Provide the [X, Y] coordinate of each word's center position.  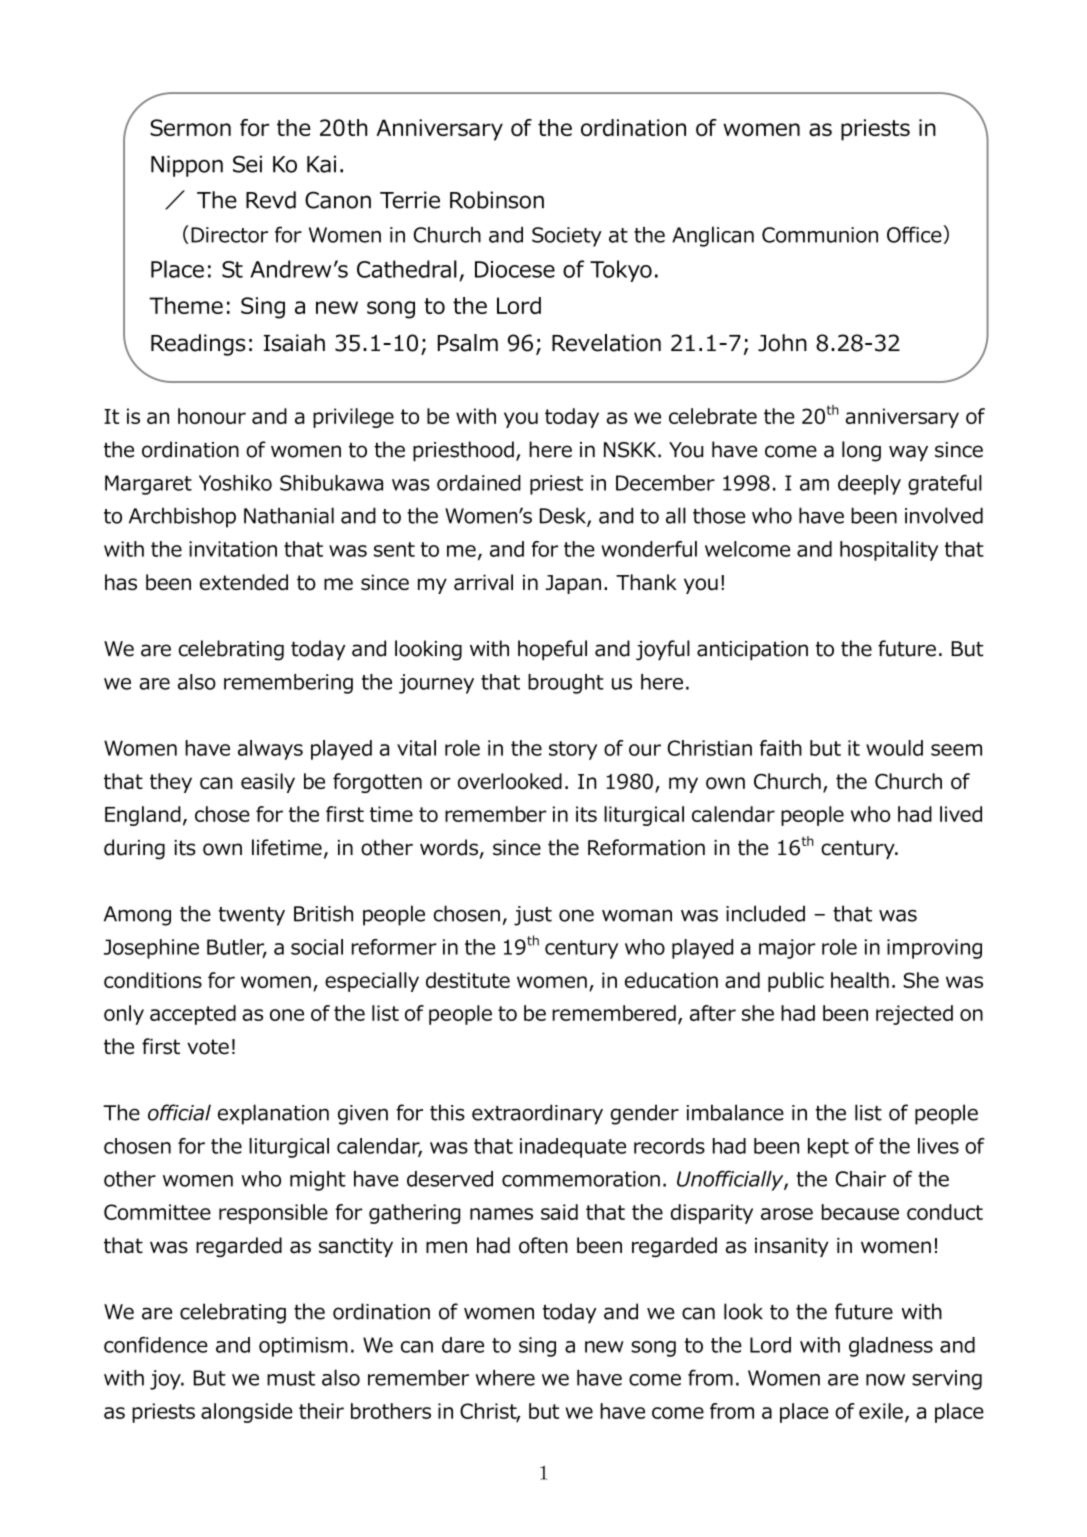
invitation [233, 549]
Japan [573, 584]
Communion [820, 235]
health [860, 980]
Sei [247, 164]
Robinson [497, 200]
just [533, 916]
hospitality [889, 551]
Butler [237, 948]
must [291, 1378]
